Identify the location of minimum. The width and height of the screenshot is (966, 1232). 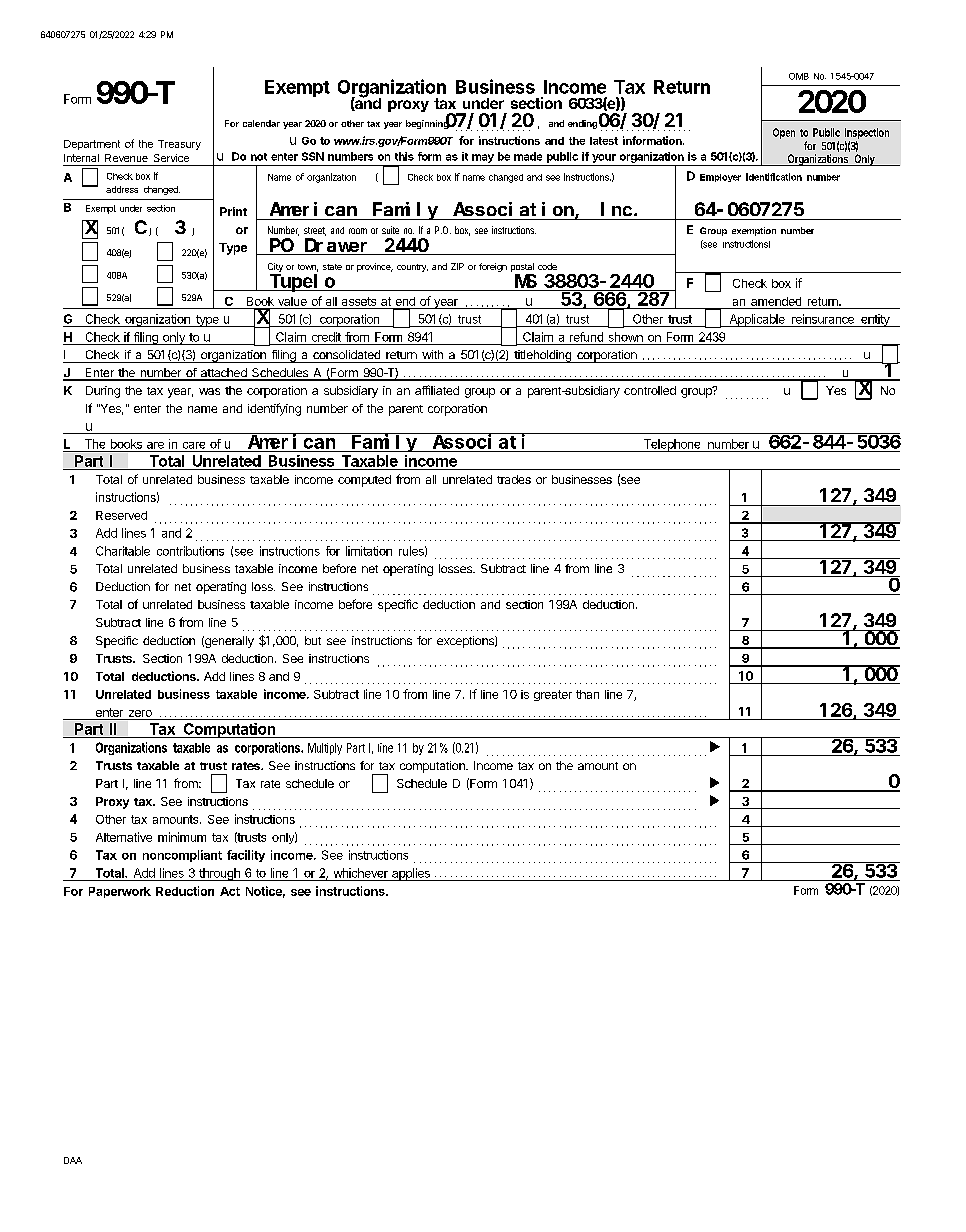
(182, 837).
